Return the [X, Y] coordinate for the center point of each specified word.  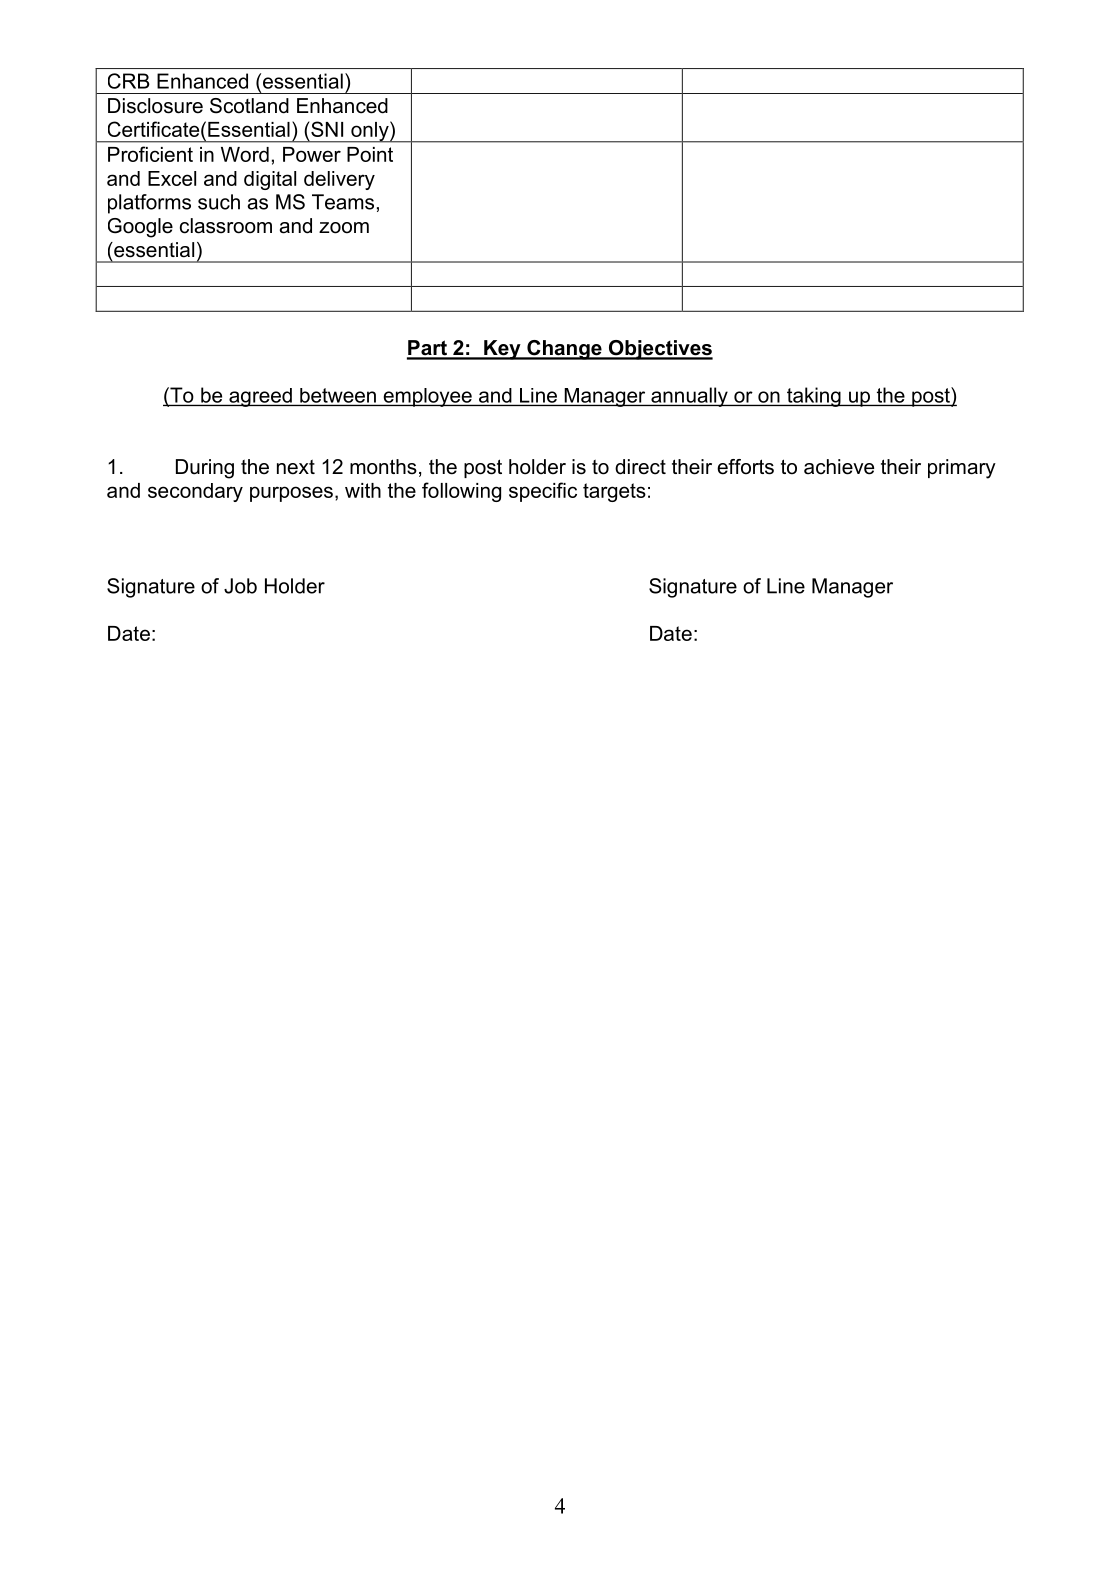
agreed [260, 397]
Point [370, 154]
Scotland [249, 106]
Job [240, 586]
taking [814, 397]
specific [543, 492]
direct [640, 467]
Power [312, 154]
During [205, 469]
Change [564, 350]
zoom [344, 228]
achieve [839, 467]
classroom [226, 226]
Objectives [660, 350]
